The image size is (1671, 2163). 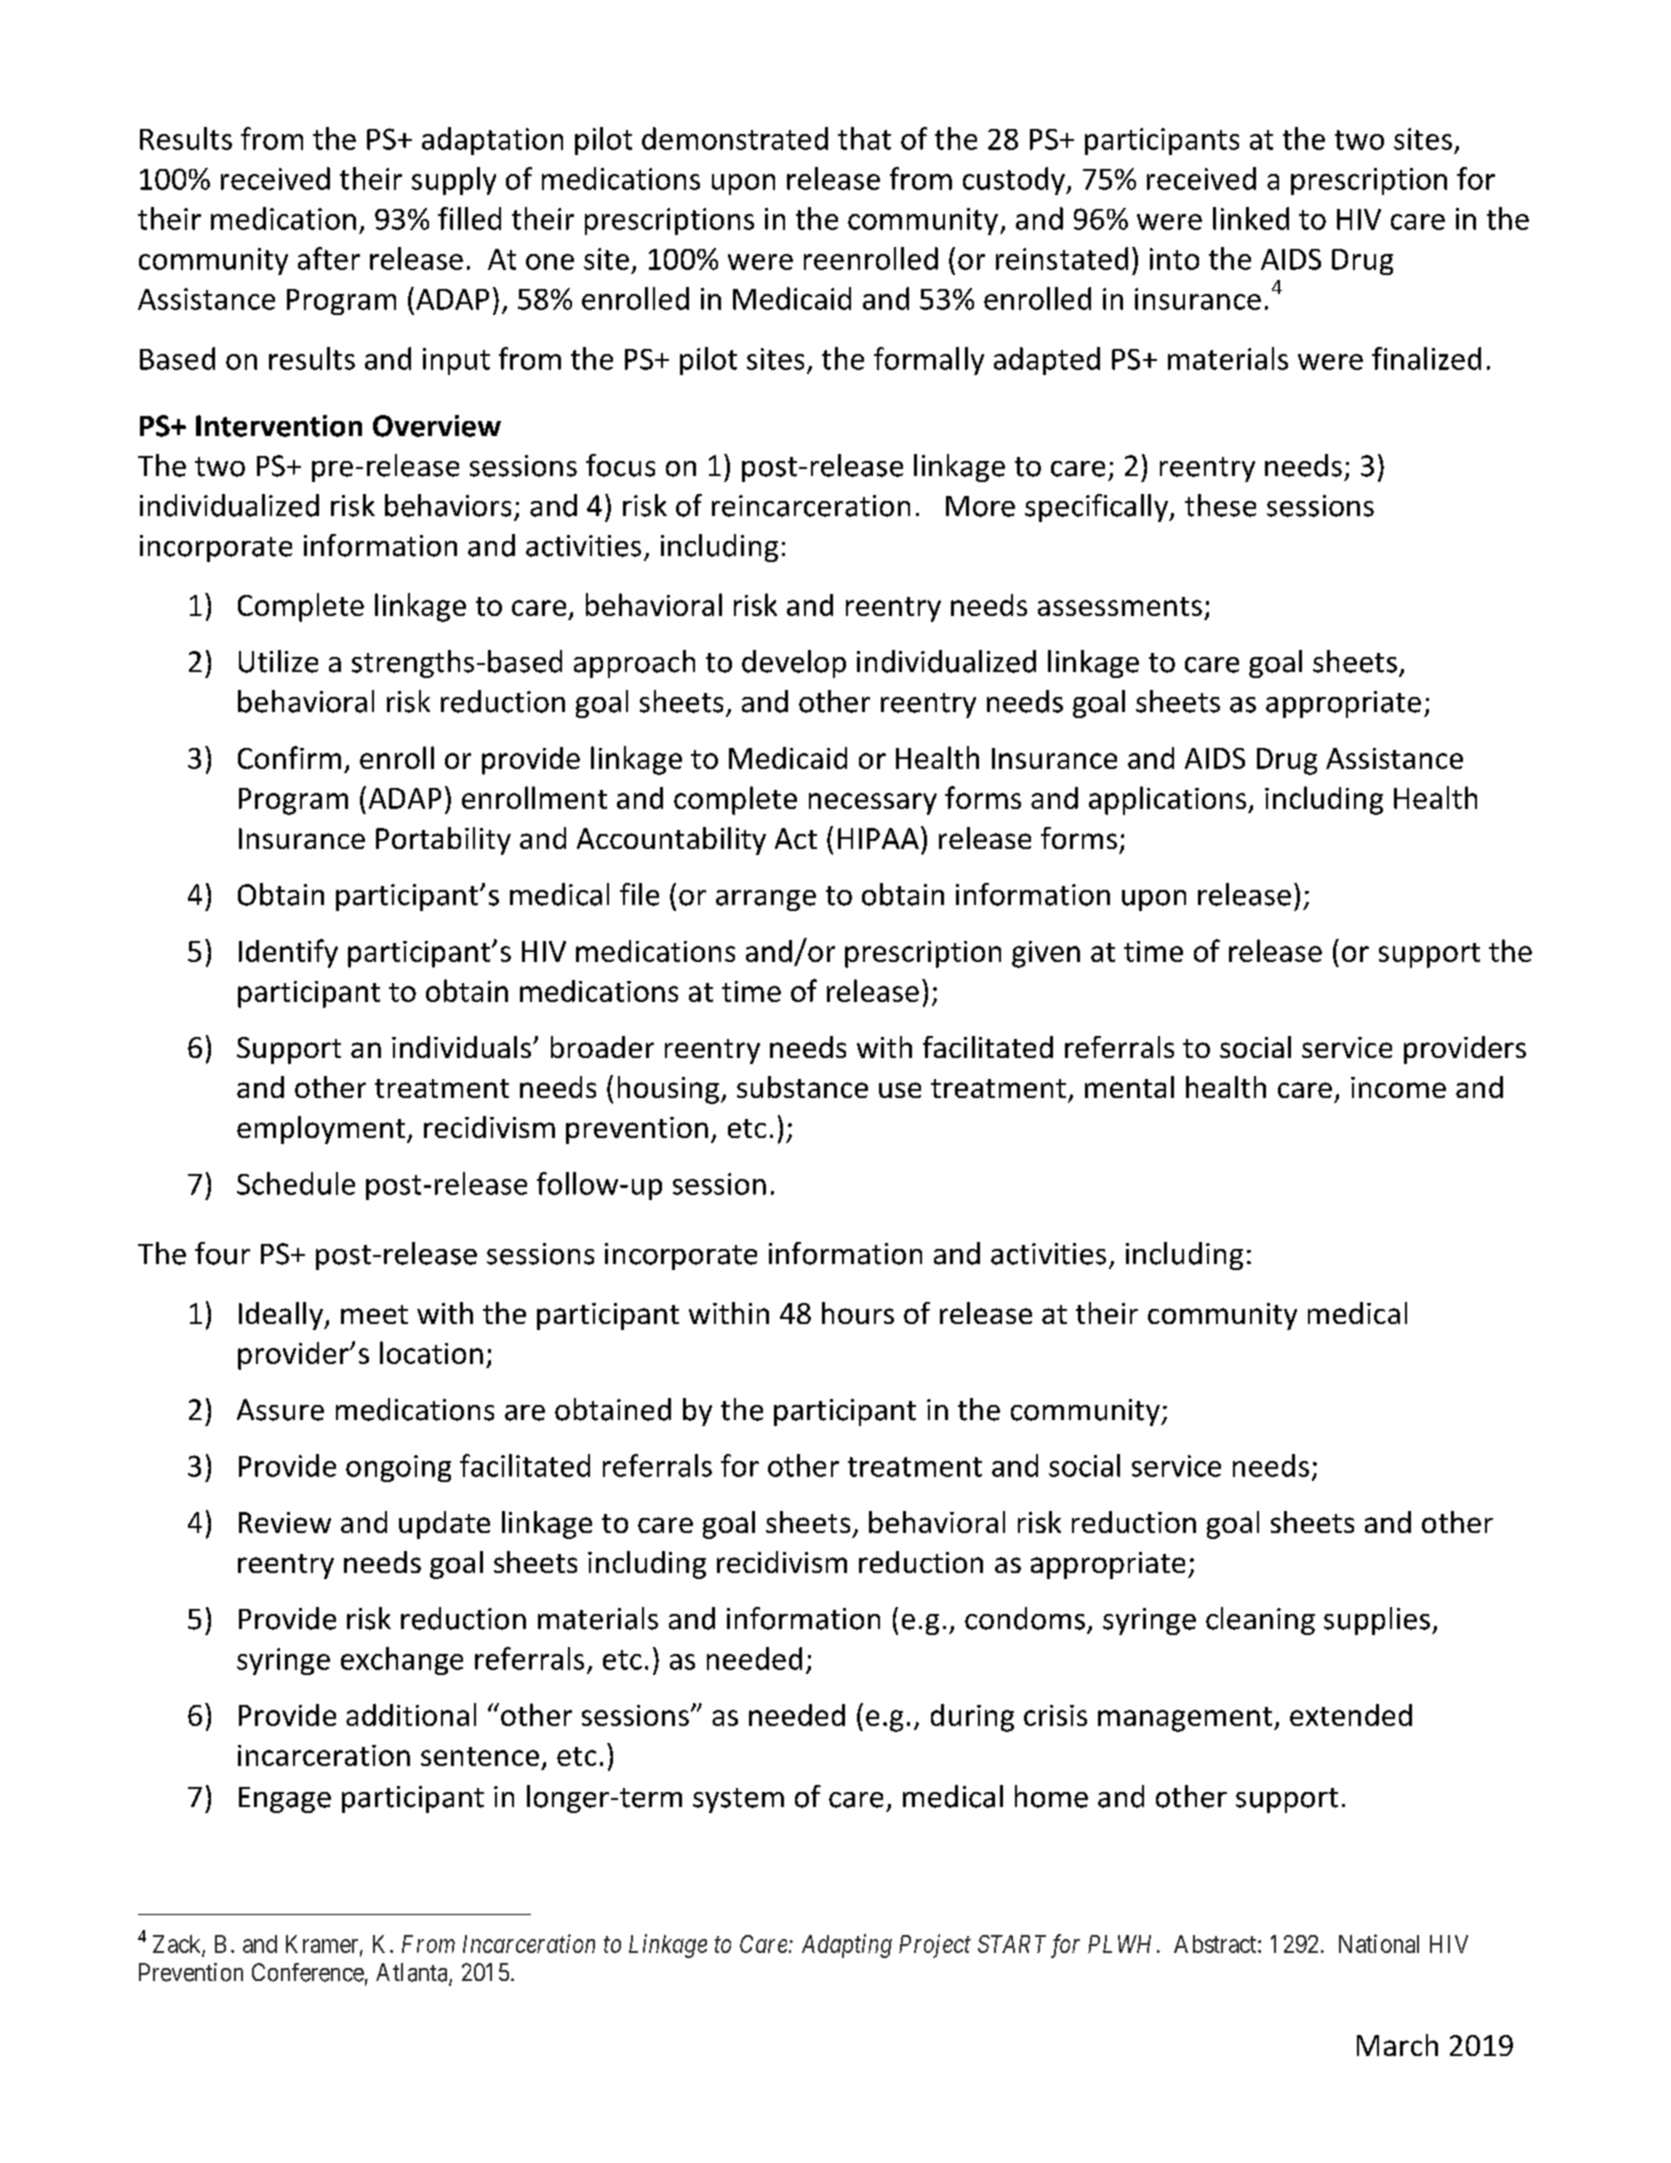 What do you see at coordinates (413, 1973) in the screenshot?
I see `Atlanta` at bounding box center [413, 1973].
